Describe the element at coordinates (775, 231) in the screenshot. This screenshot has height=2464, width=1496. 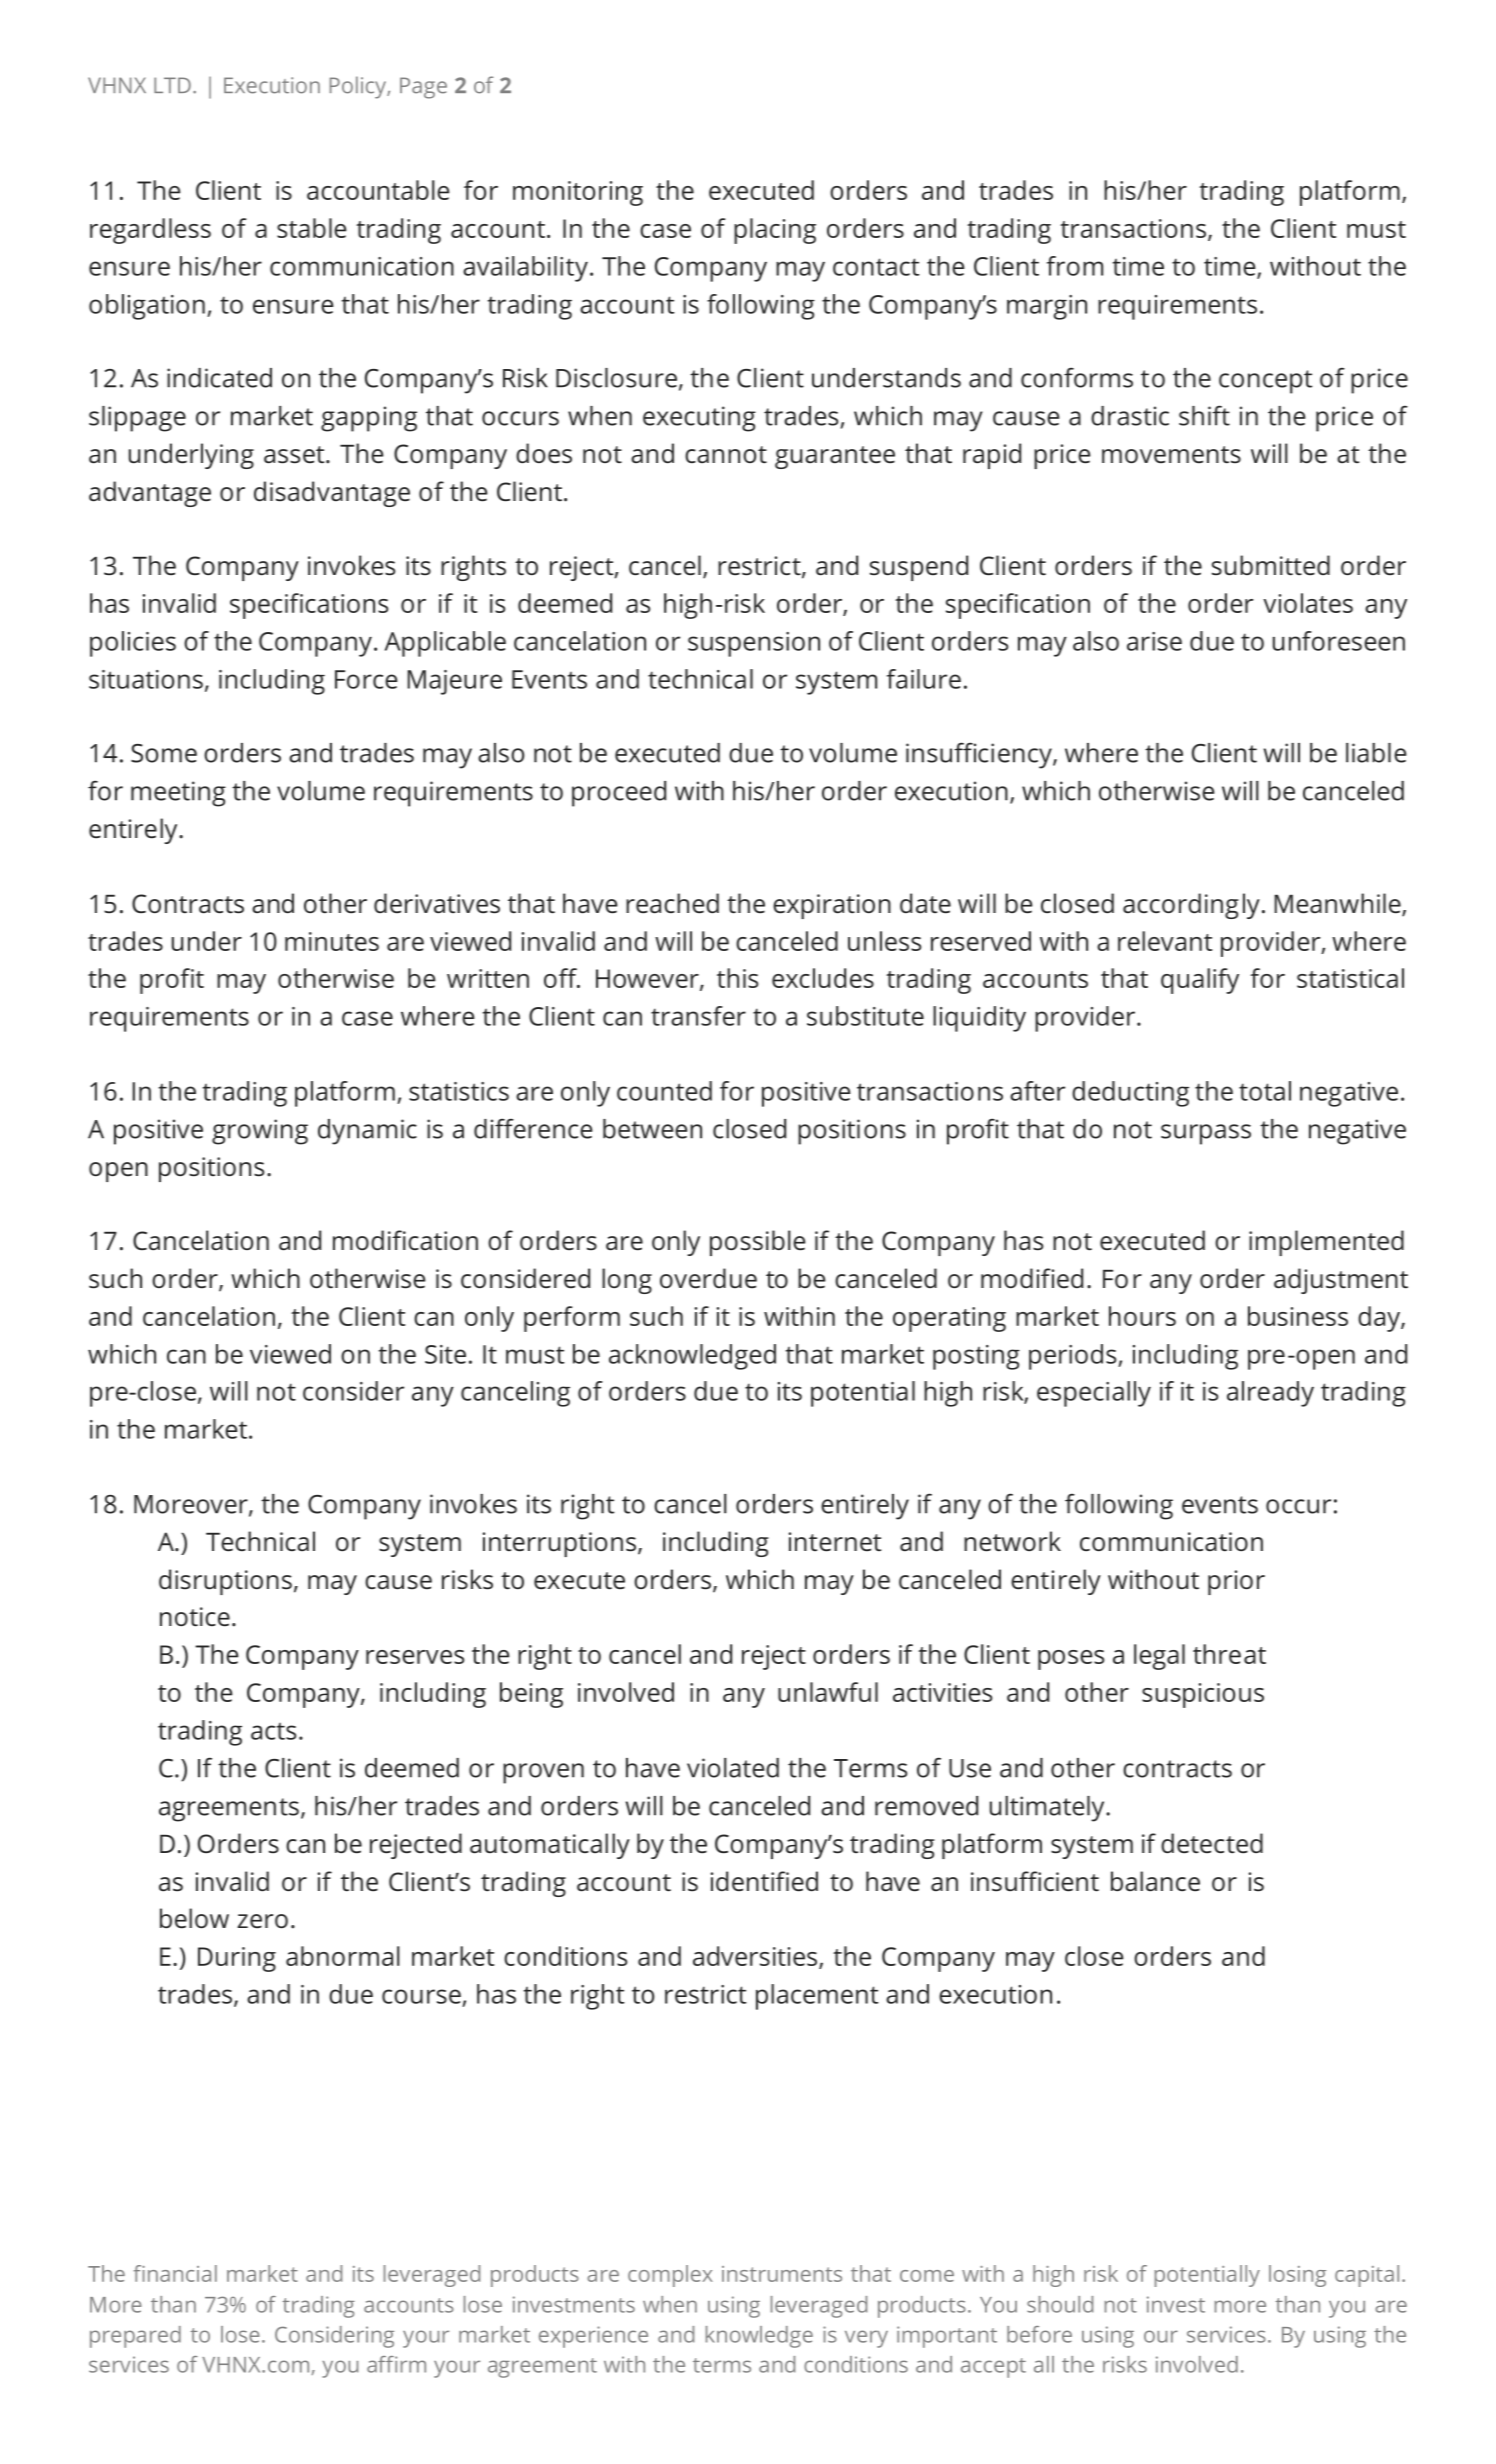
I see `placing` at that location.
